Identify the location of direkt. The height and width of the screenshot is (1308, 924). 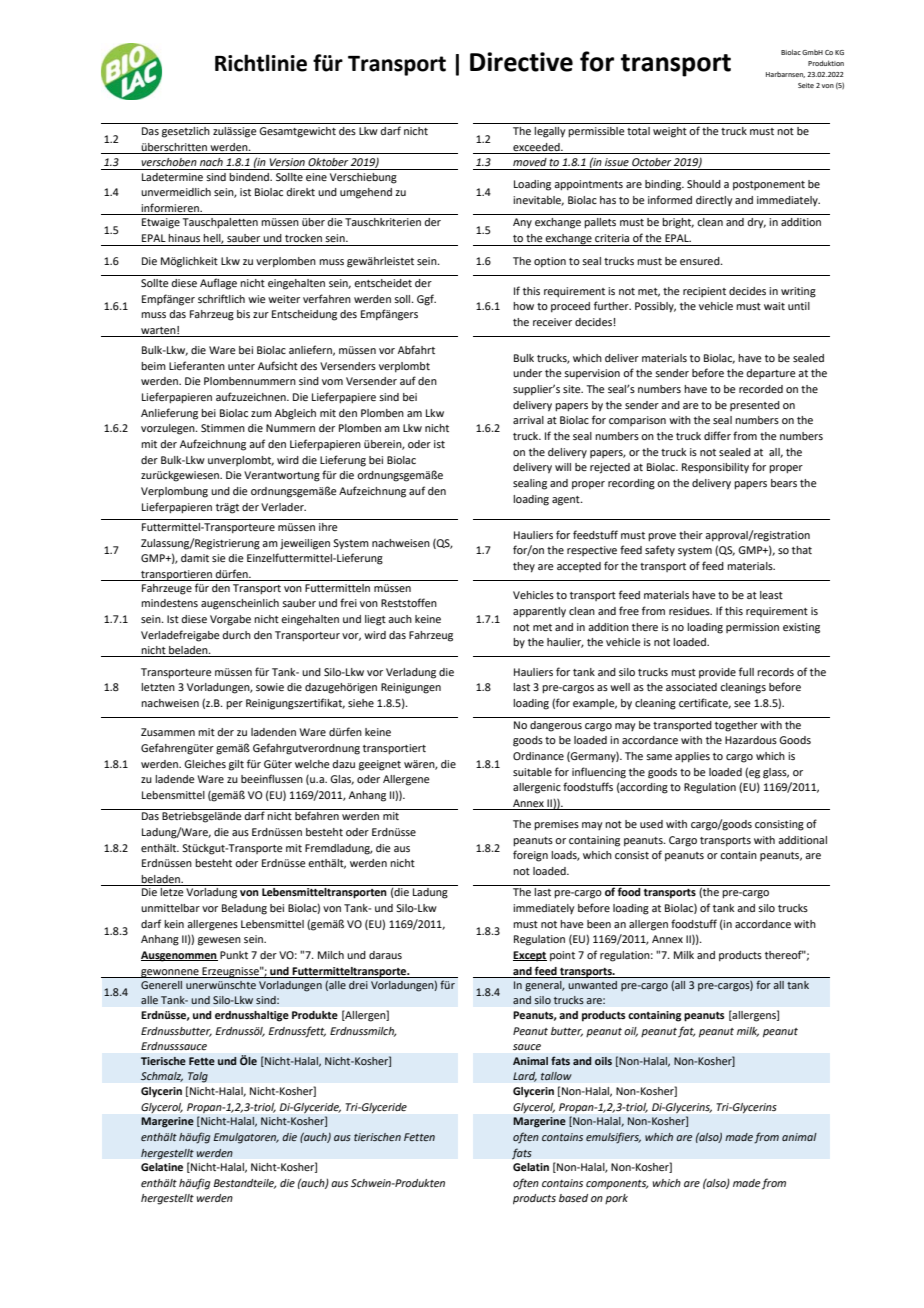
(300, 192).
